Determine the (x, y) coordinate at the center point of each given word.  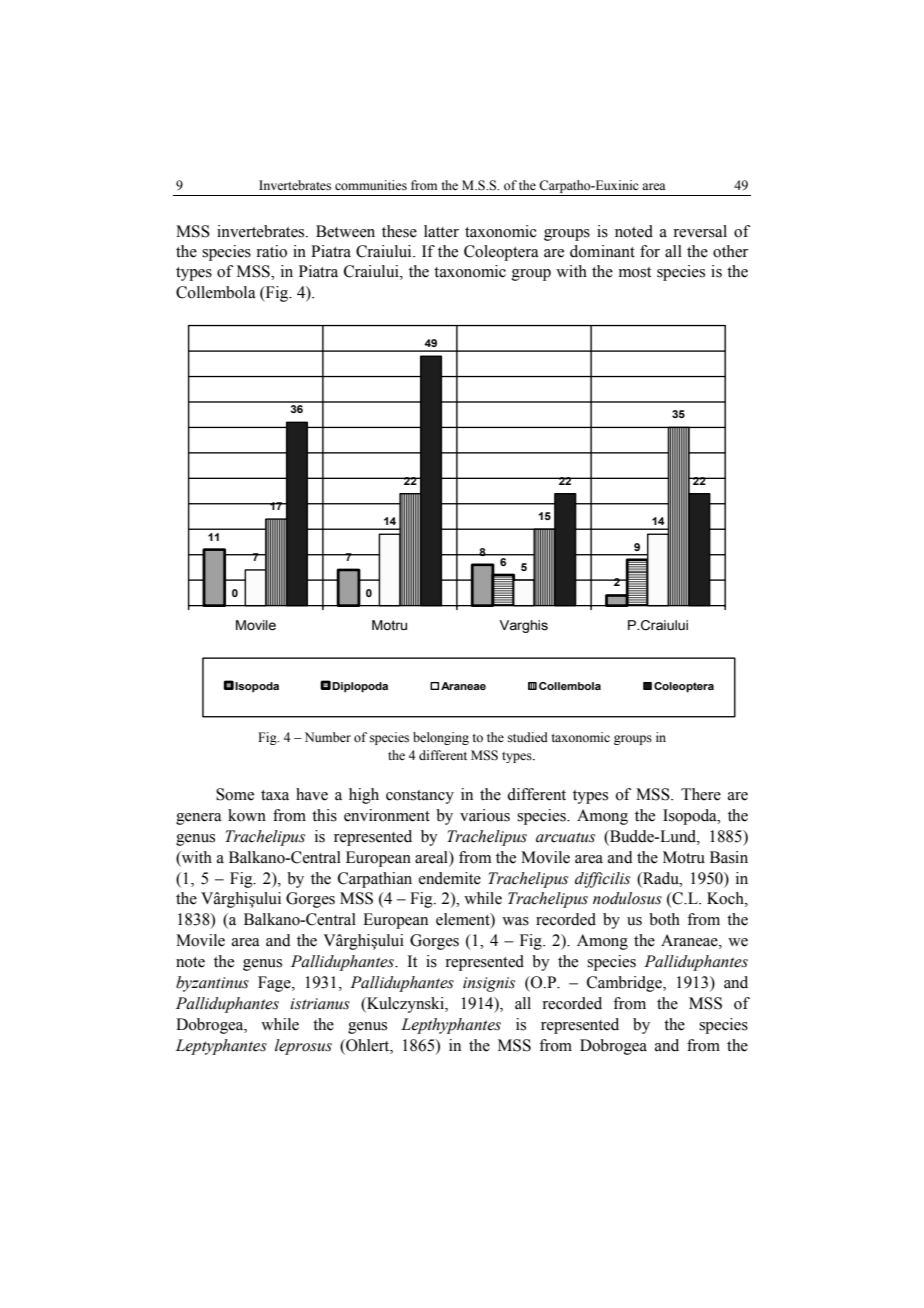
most (635, 272)
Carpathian (375, 880)
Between (345, 231)
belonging (441, 738)
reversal (700, 231)
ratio (271, 251)
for (650, 251)
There (701, 794)
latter (441, 231)
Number (328, 737)
